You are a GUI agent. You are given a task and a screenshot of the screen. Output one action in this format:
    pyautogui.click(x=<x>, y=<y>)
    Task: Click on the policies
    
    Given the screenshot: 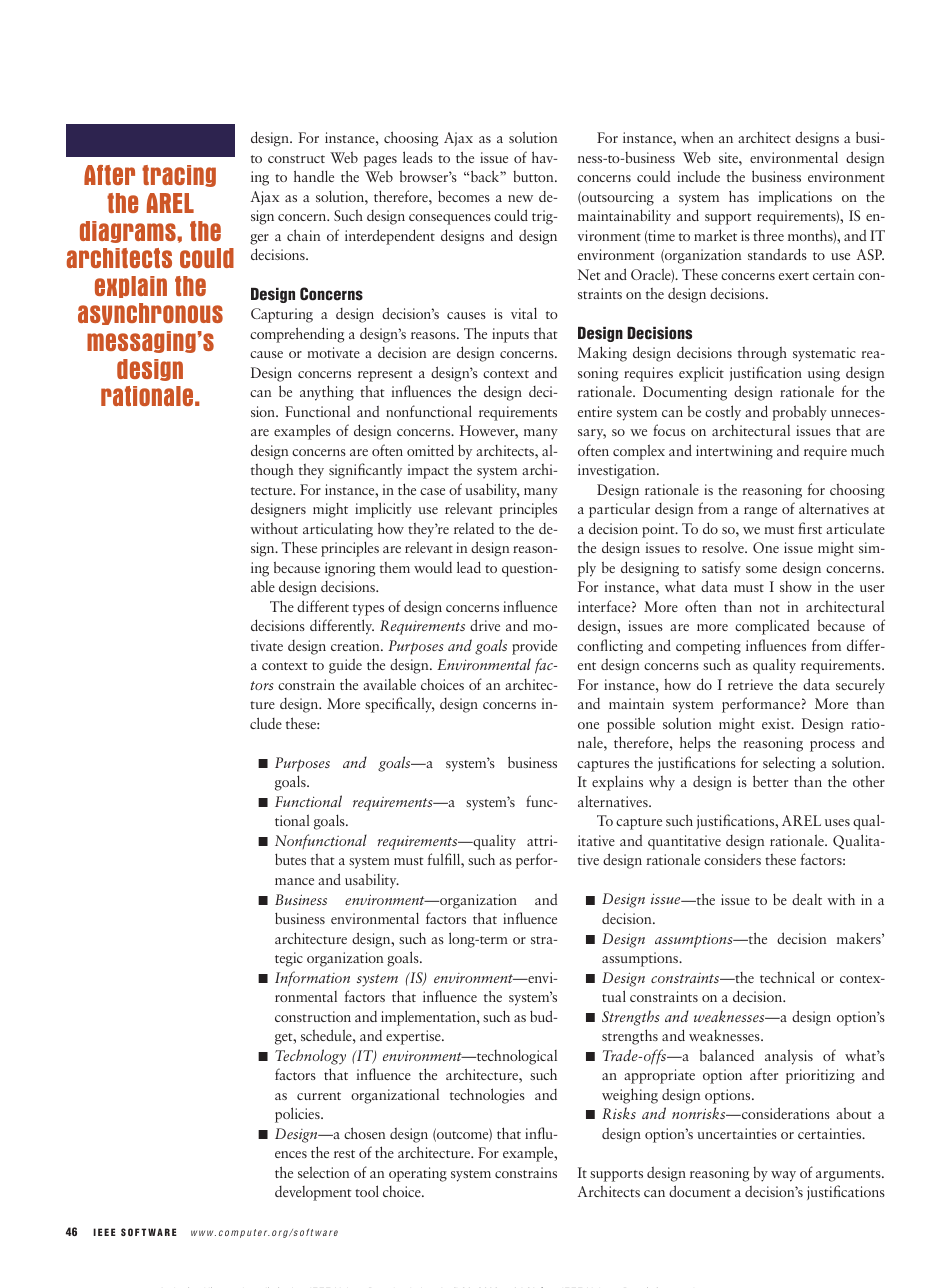 What is the action you would take?
    pyautogui.click(x=298, y=1115)
